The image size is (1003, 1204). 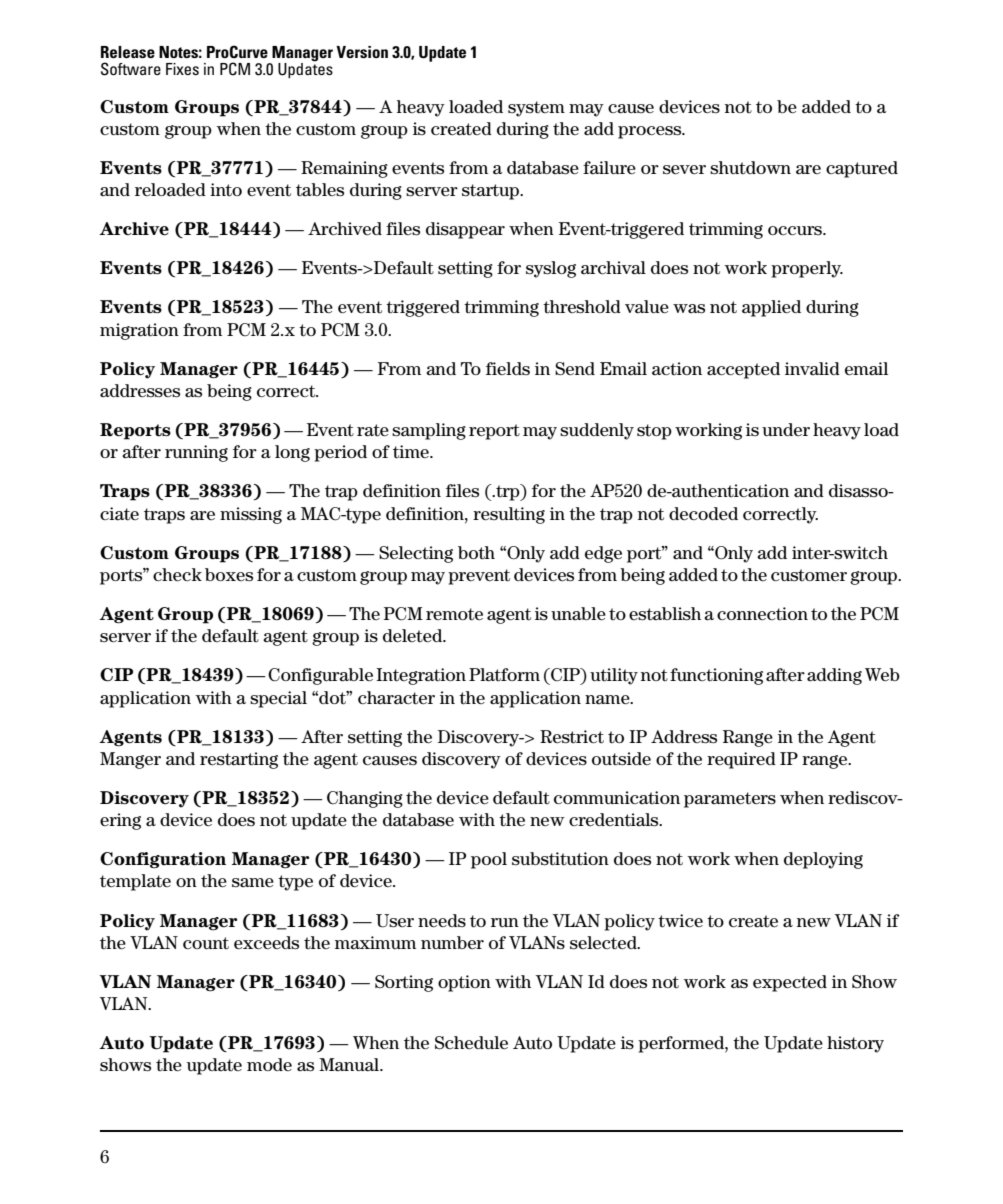 I want to click on mode, so click(x=269, y=1064).
